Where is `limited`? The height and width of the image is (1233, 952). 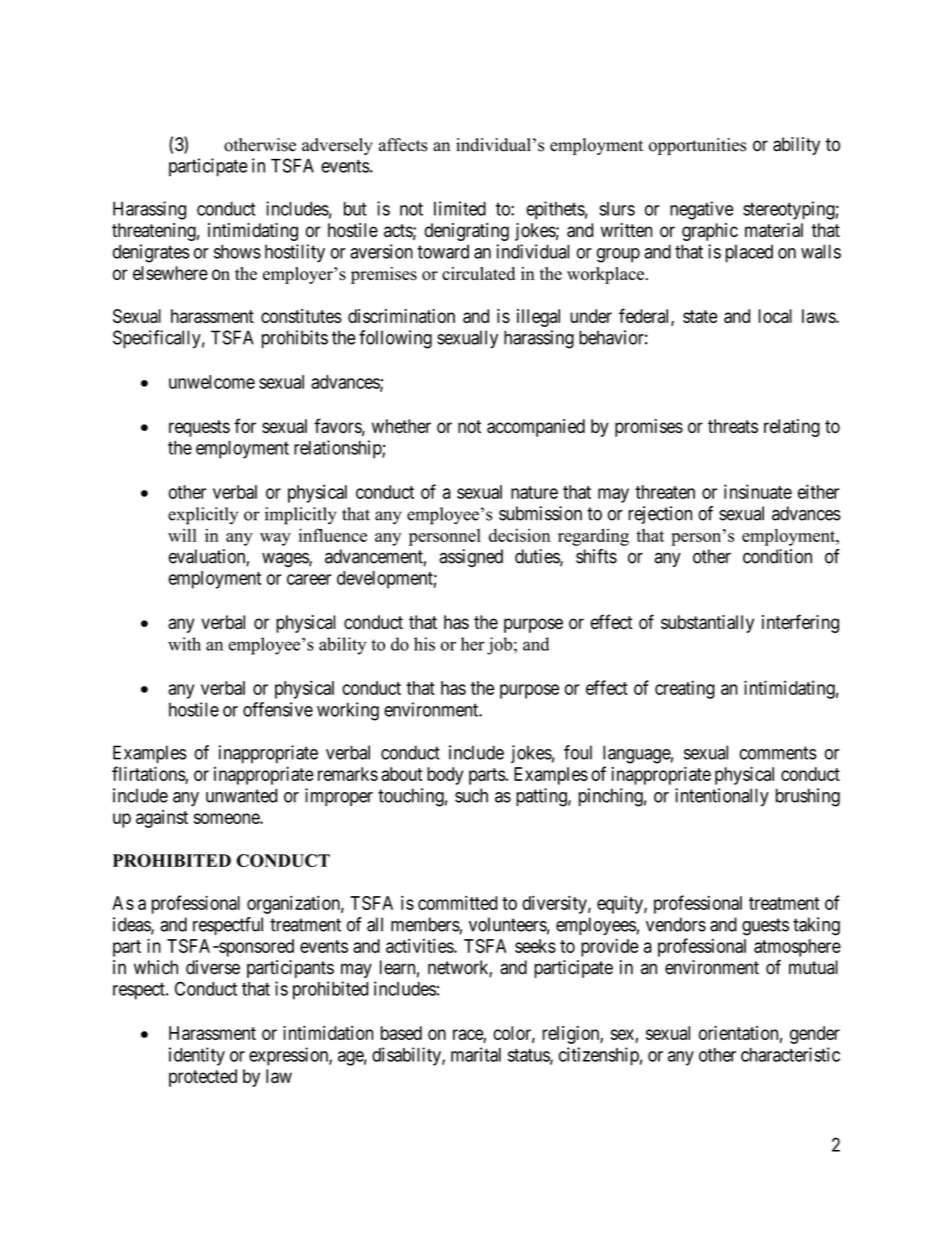 limited is located at coordinates (460, 208).
